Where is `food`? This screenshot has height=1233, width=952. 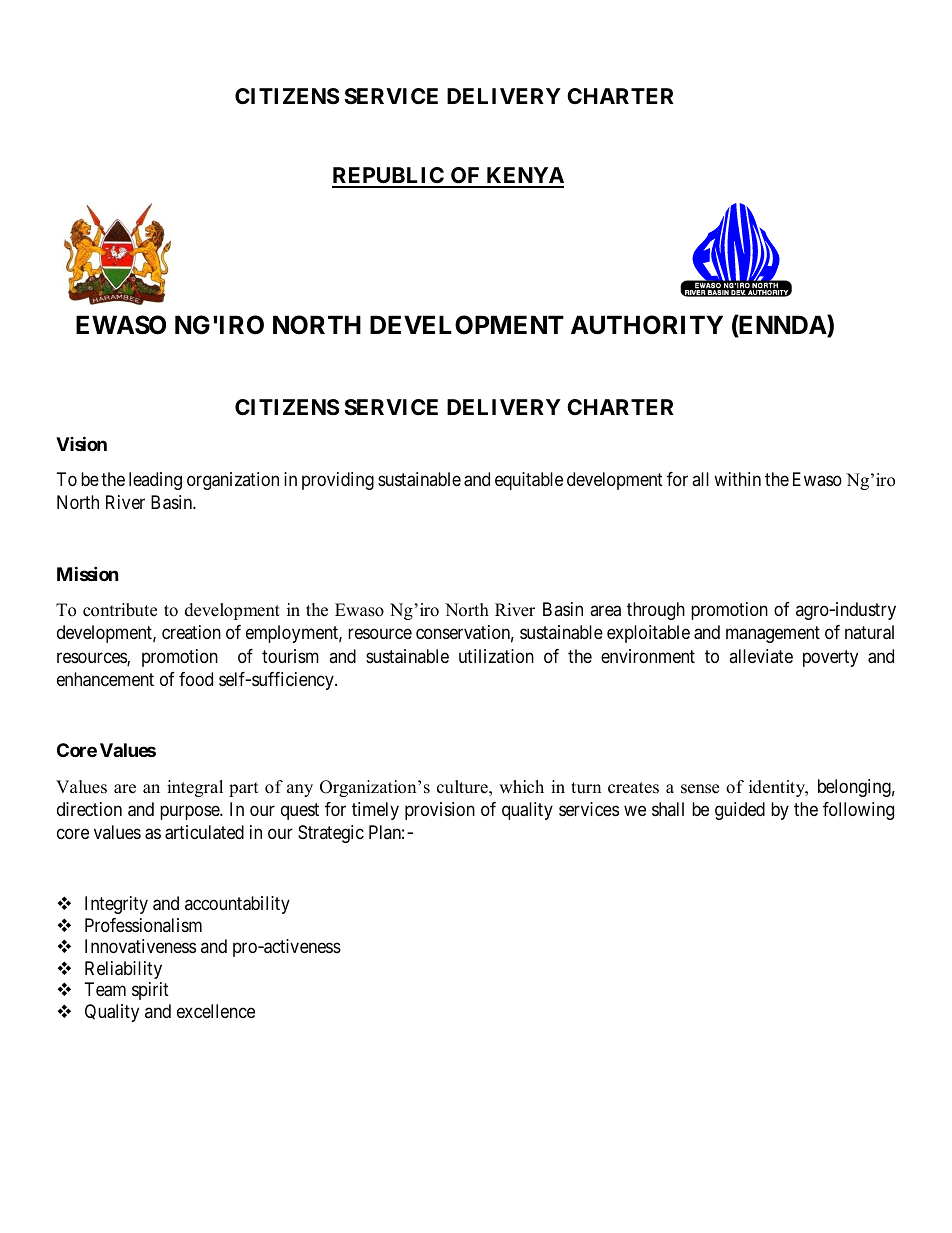 food is located at coordinates (196, 679).
